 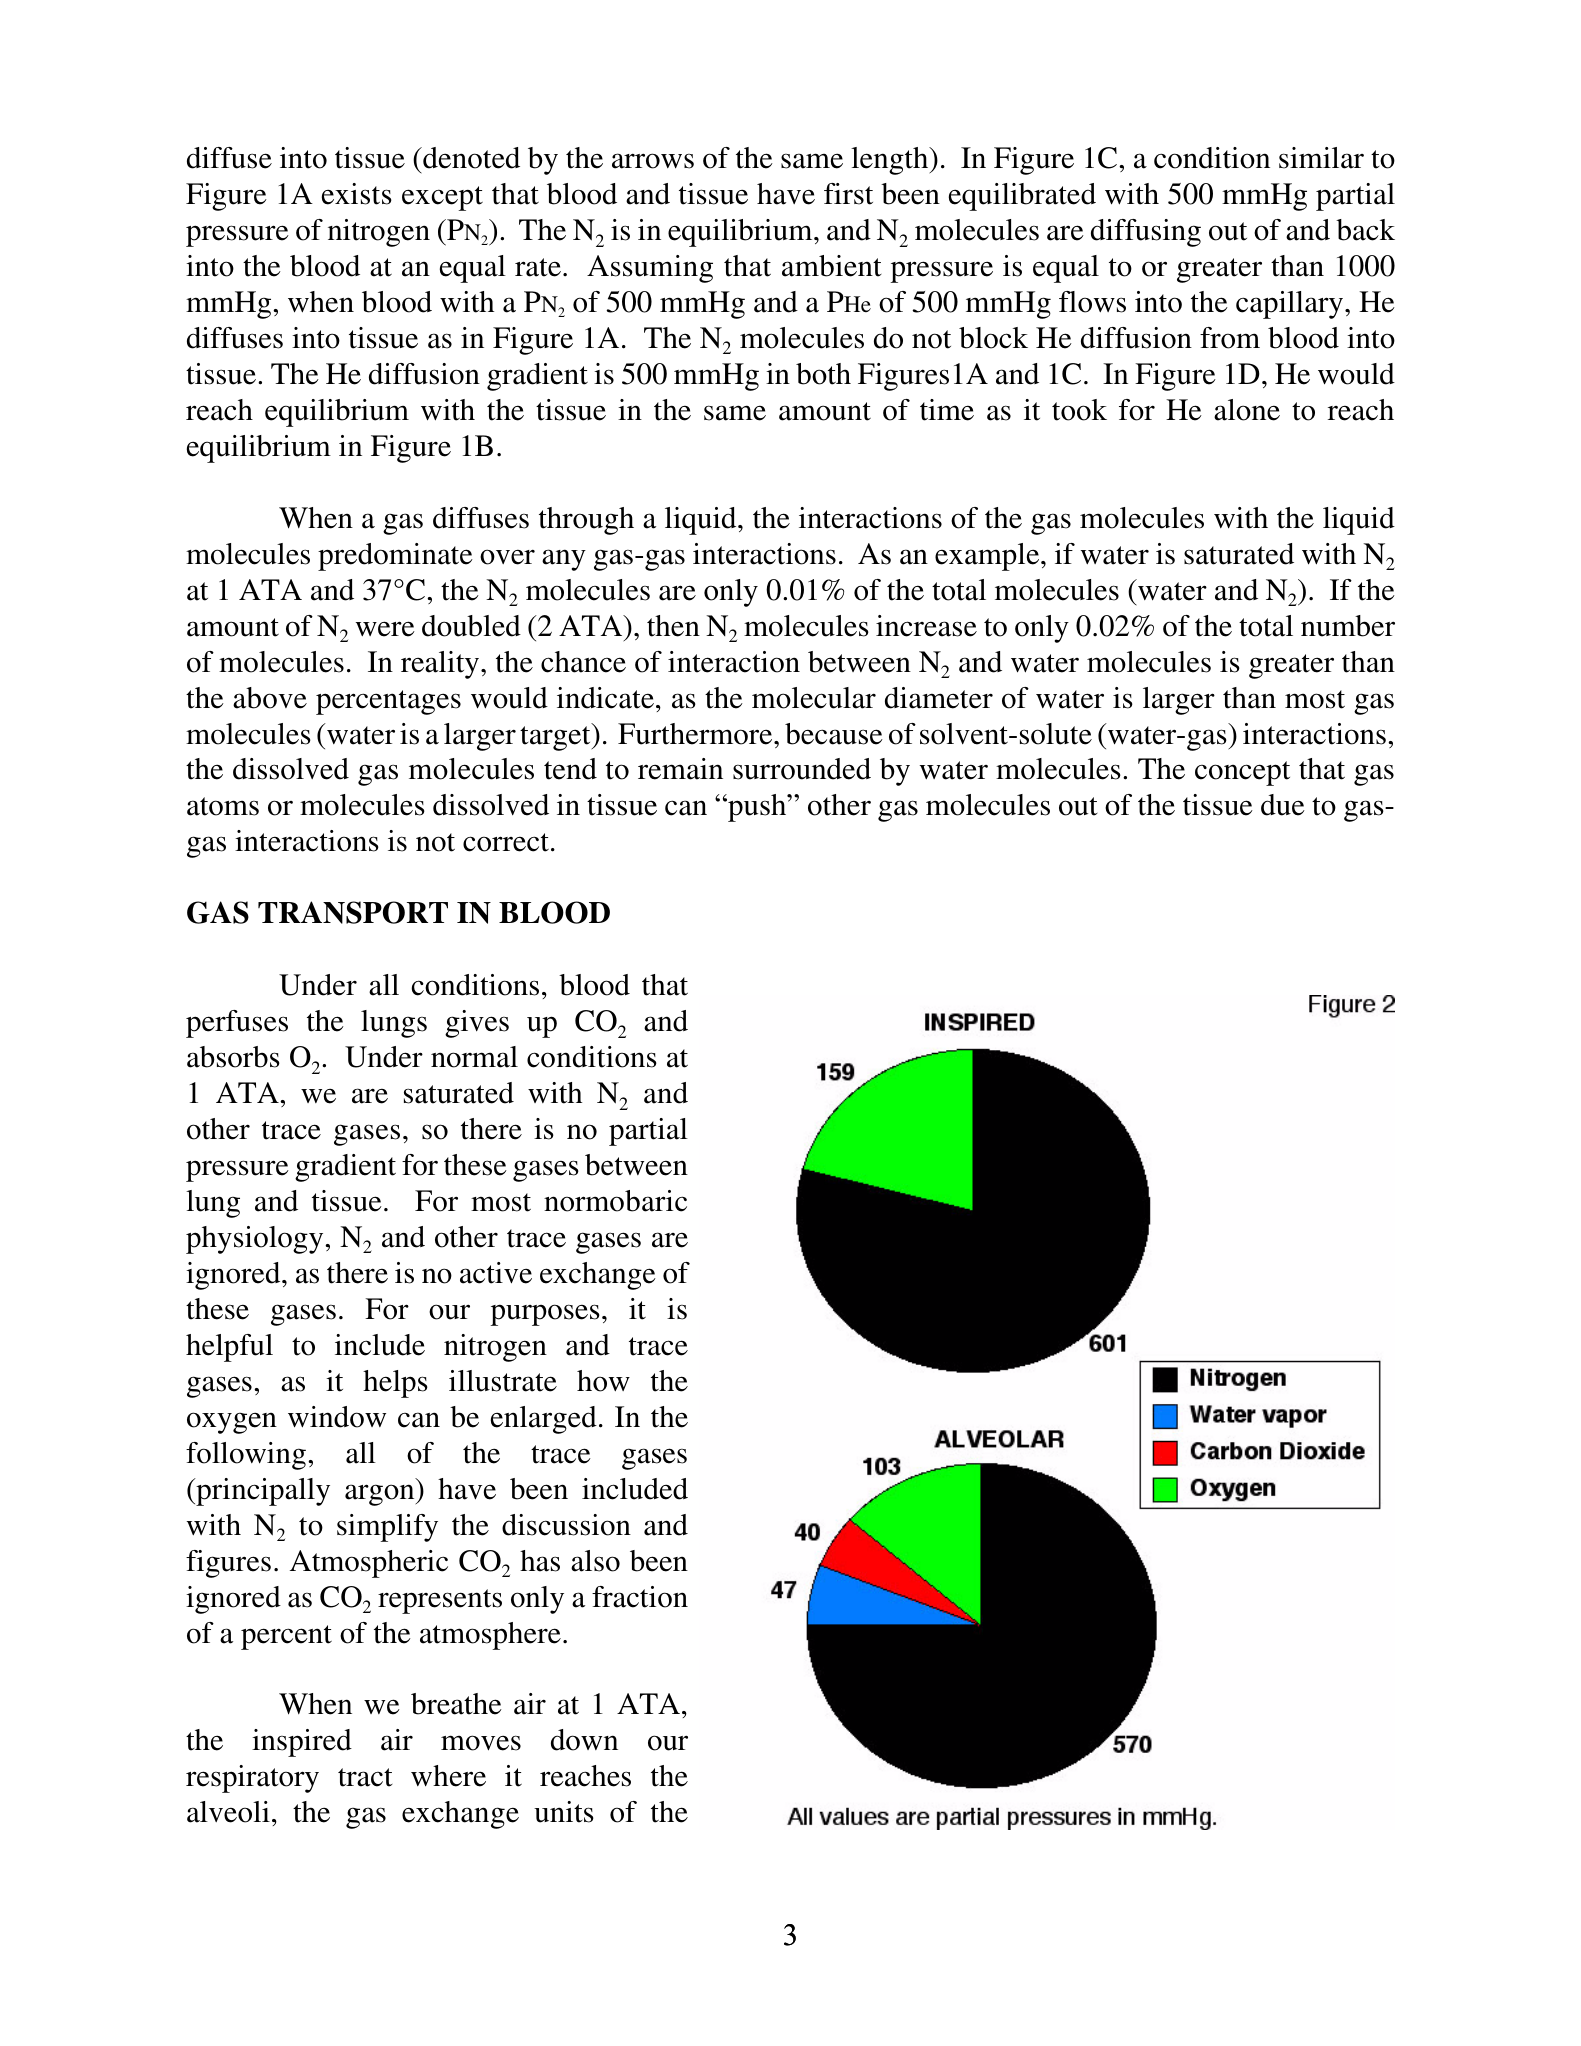 What do you see at coordinates (365, 1777) in the page?
I see `tract` at bounding box center [365, 1777].
